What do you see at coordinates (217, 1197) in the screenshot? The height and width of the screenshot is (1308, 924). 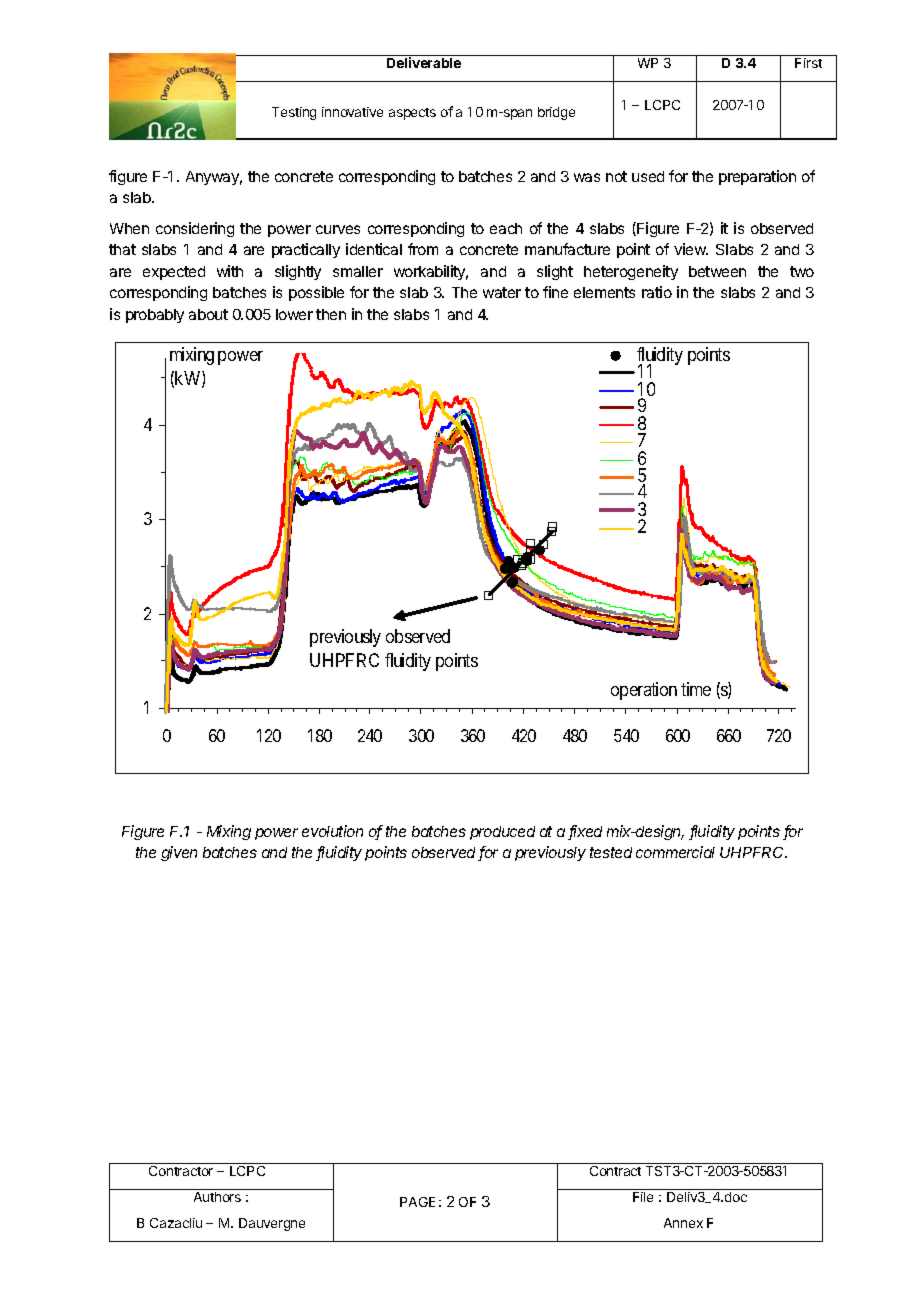 I see `Authors` at bounding box center [217, 1197].
